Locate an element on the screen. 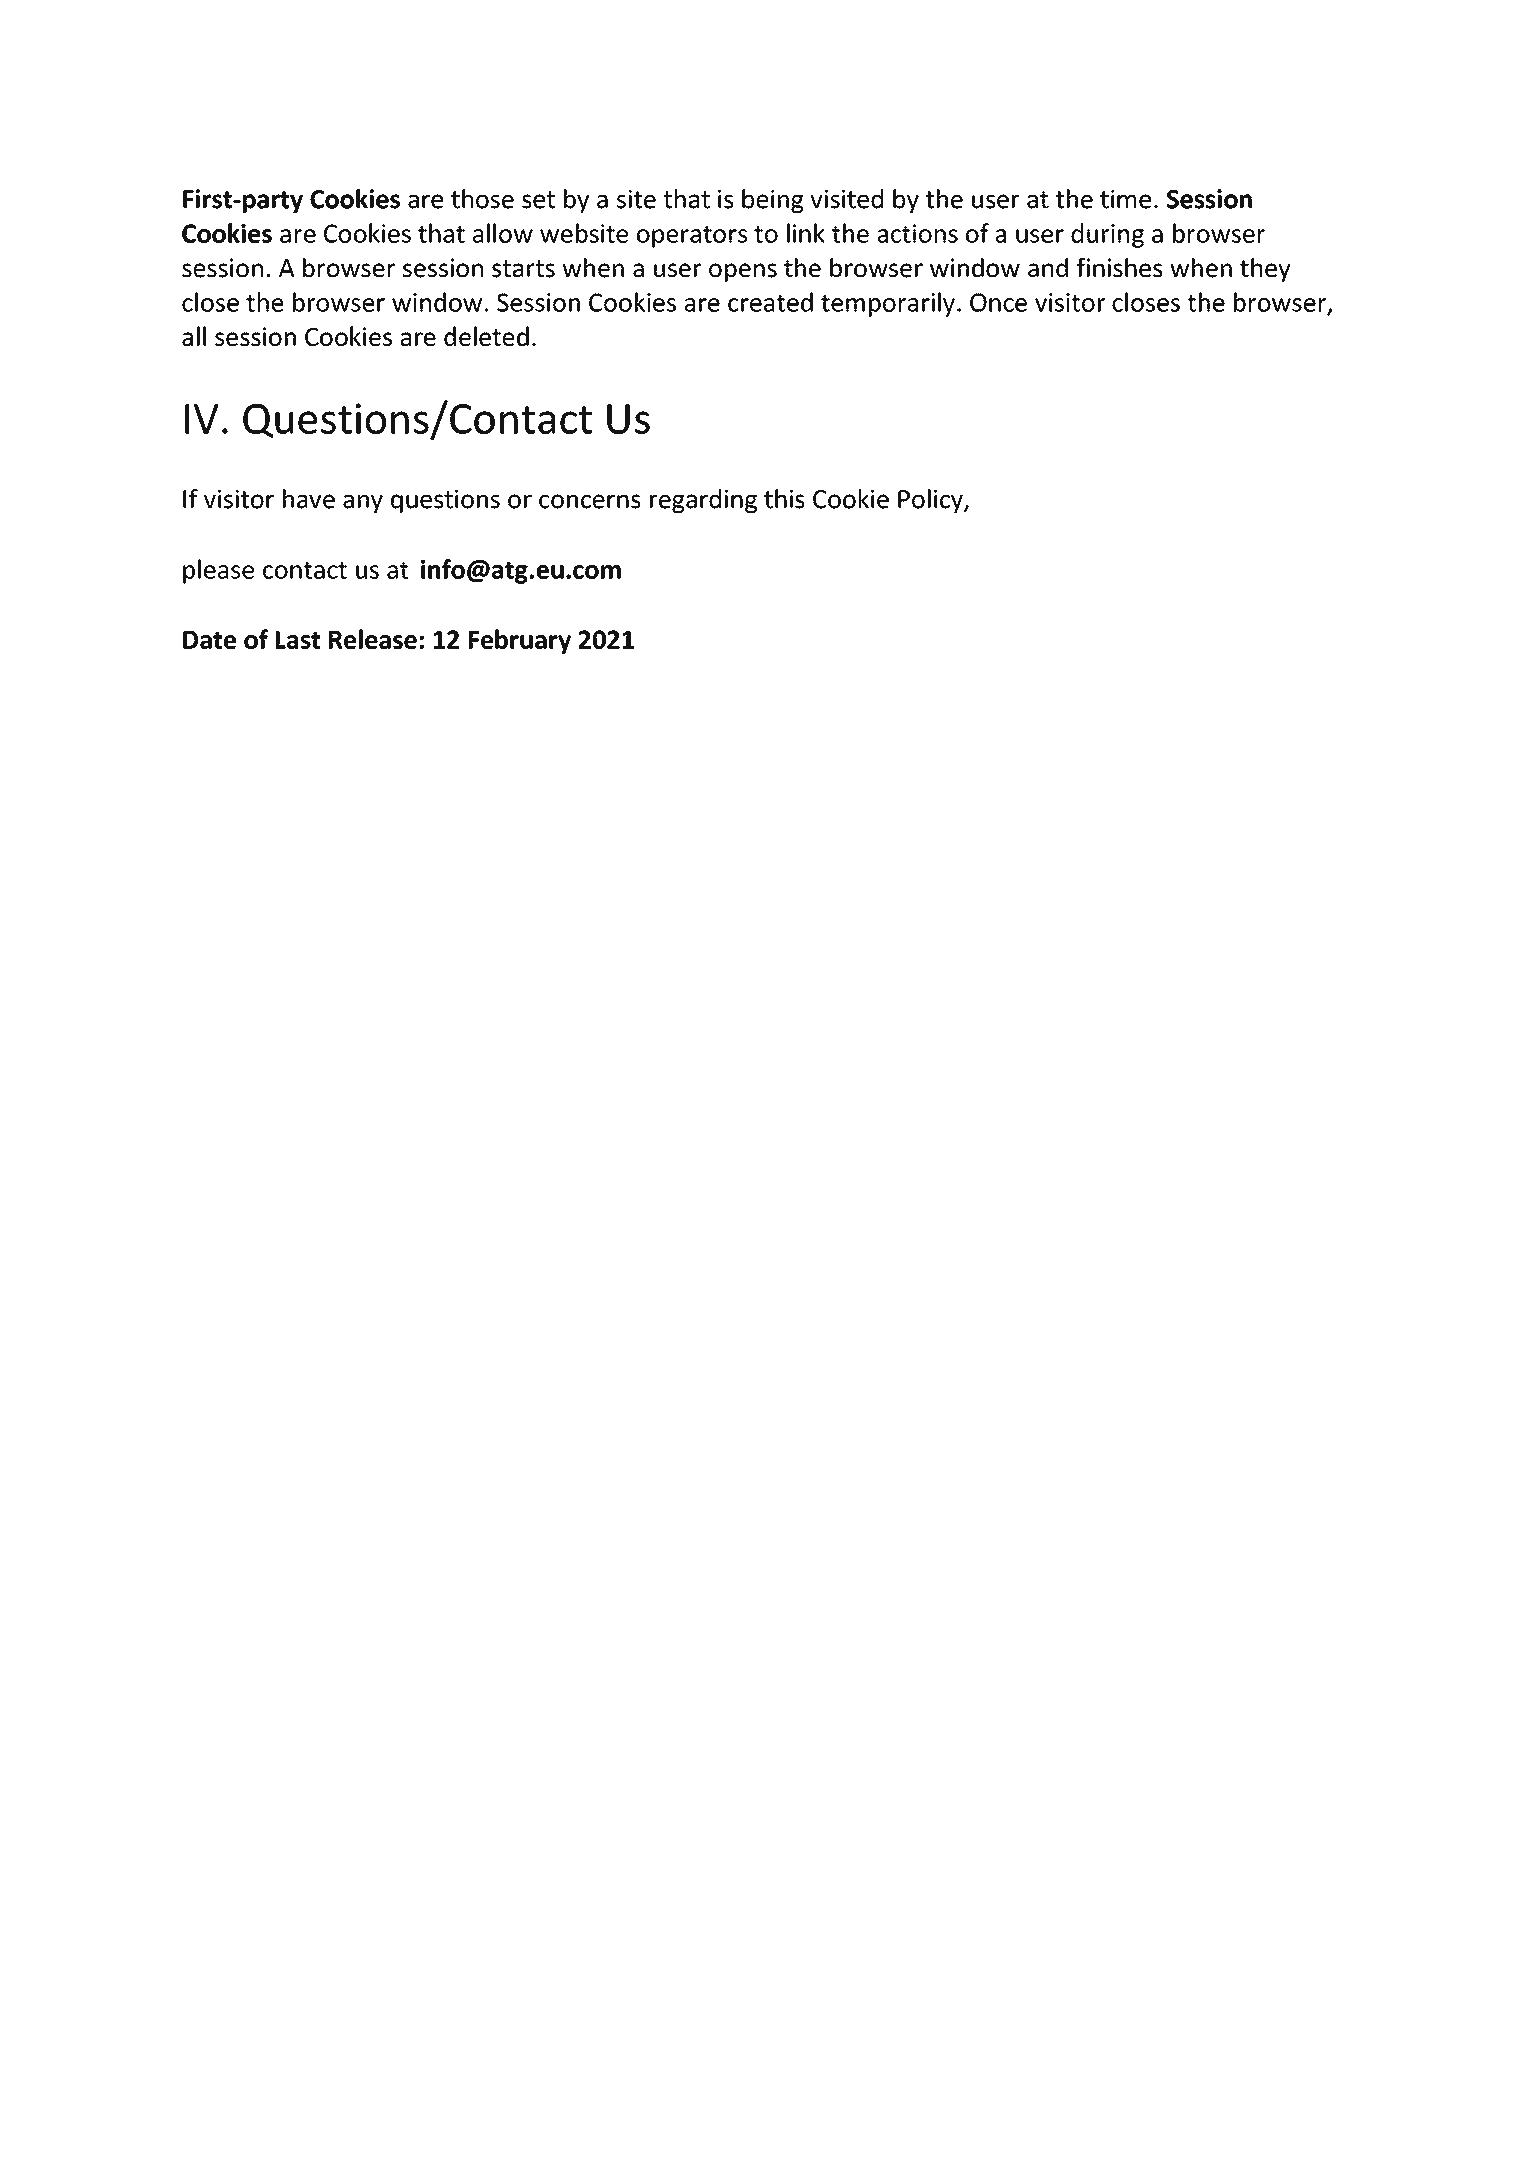  those is located at coordinates (482, 199).
